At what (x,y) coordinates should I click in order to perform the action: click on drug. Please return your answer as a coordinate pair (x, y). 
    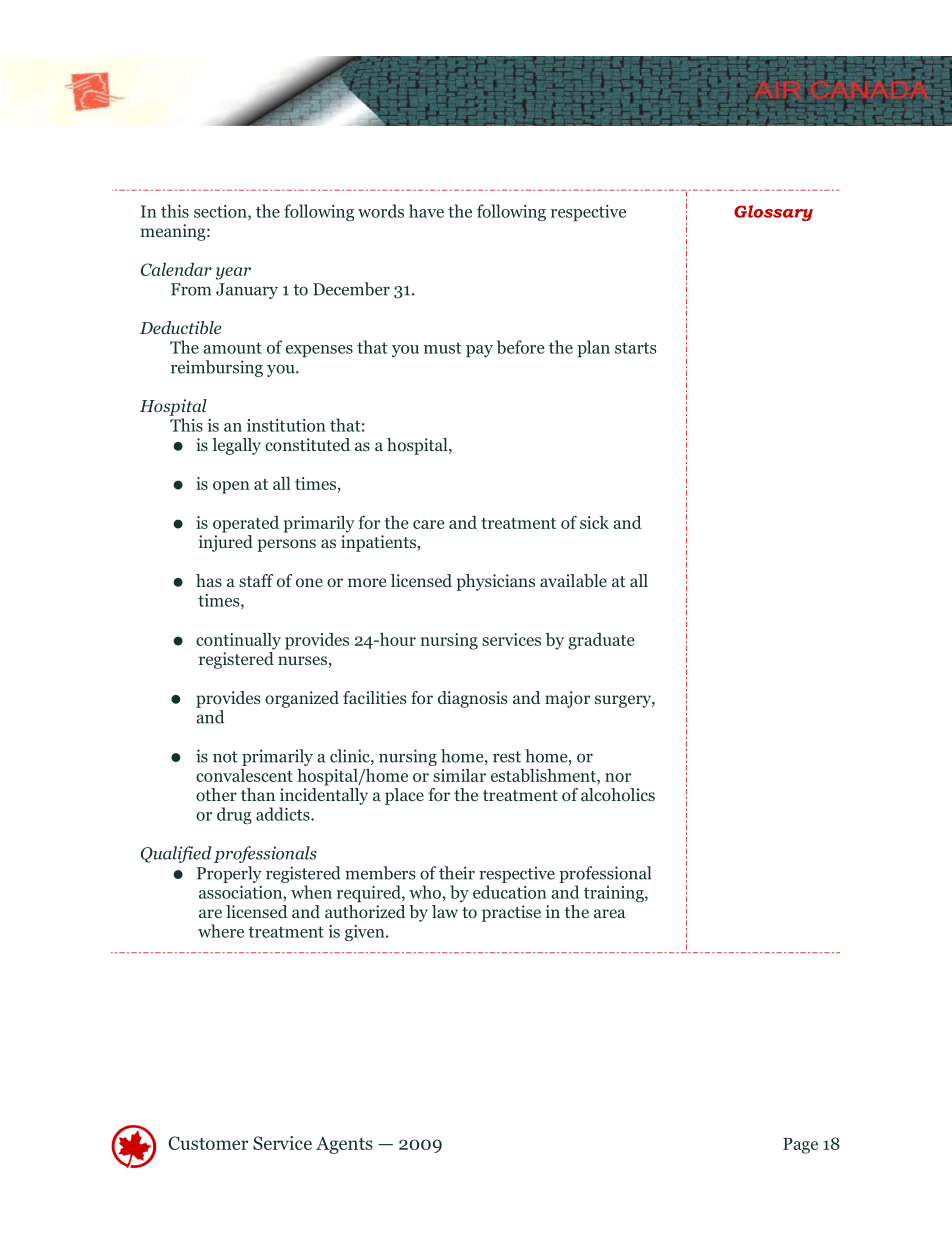
    Looking at the image, I should click on (234, 815).
